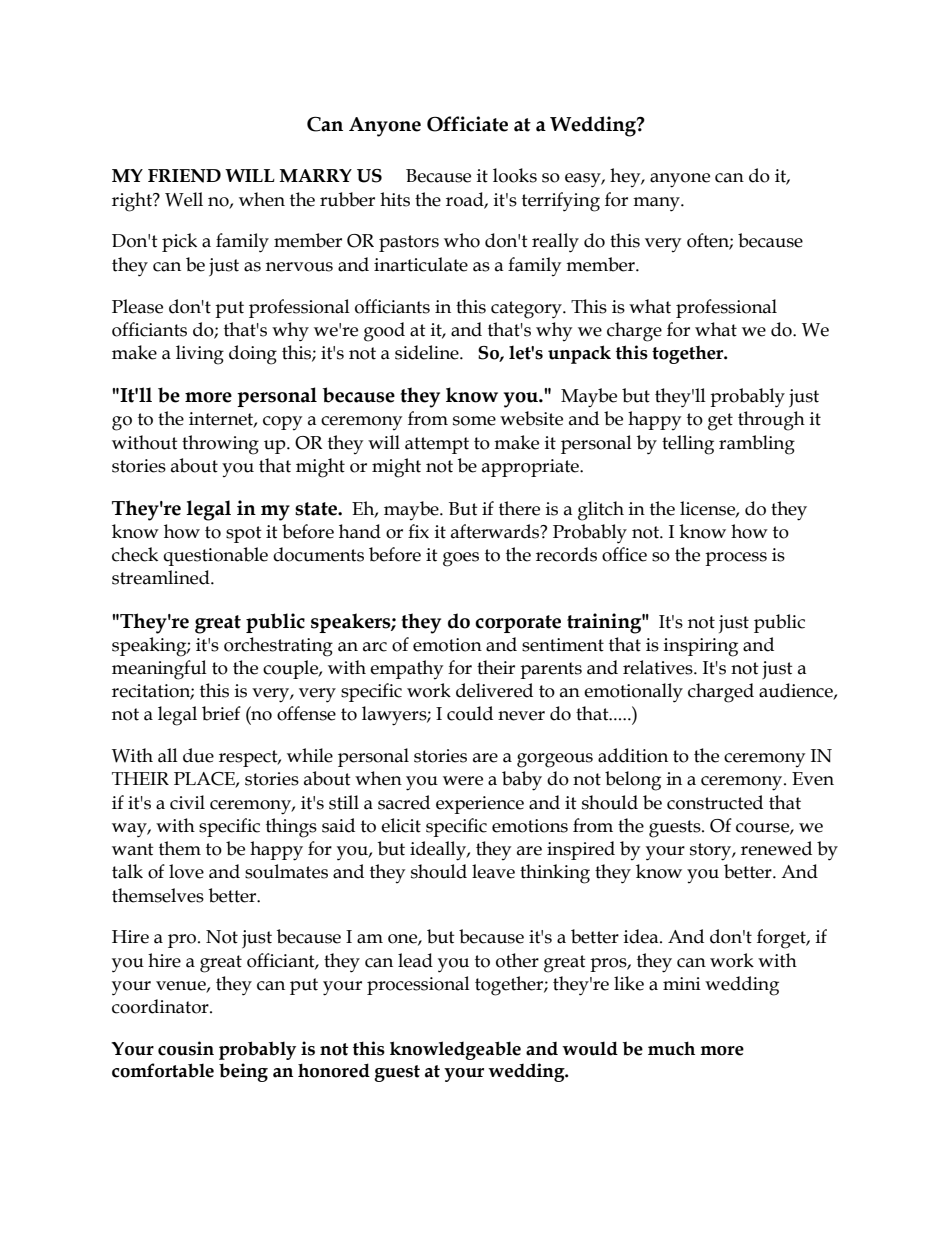 Image resolution: width=952 pixels, height=1233 pixels. What do you see at coordinates (220, 445) in the screenshot?
I see `throwing` at bounding box center [220, 445].
